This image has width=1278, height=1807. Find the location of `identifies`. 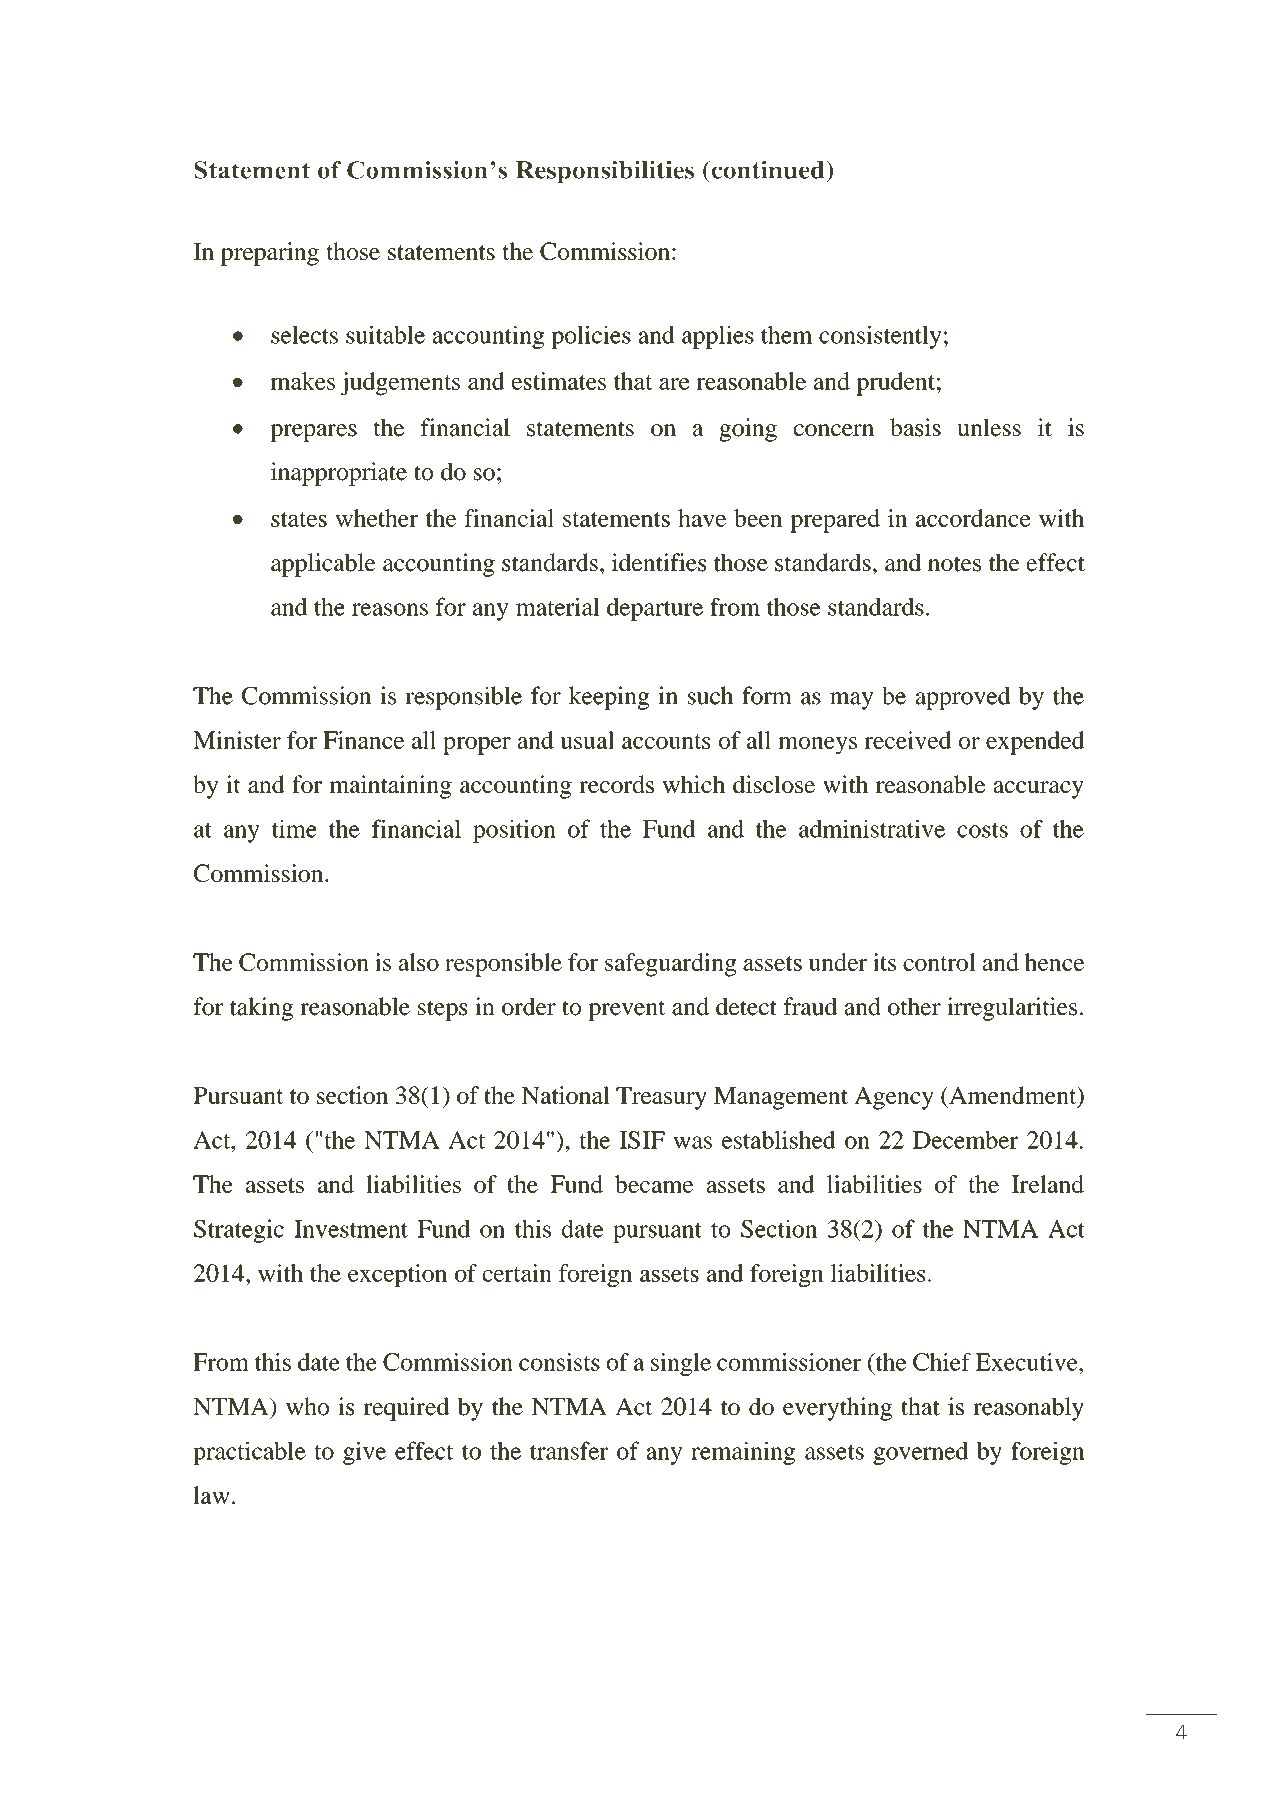

identifies is located at coordinates (659, 562).
